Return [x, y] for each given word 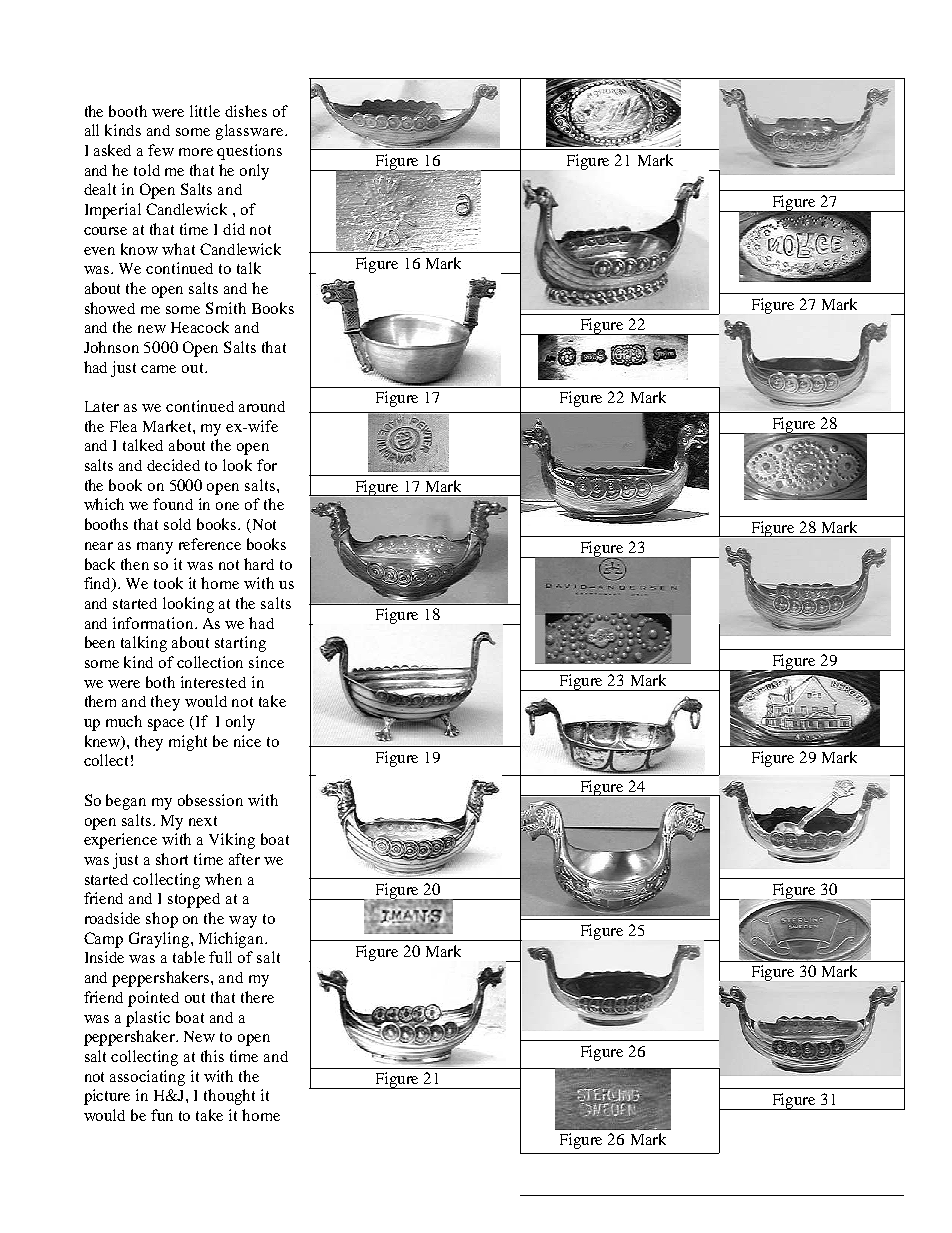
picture [107, 1097]
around [262, 406]
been [100, 642]
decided [173, 465]
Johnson [111, 347]
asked [112, 150]
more [196, 152]
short [172, 859]
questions [249, 152]
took [168, 583]
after [244, 859]
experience [120, 841]
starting [240, 644]
